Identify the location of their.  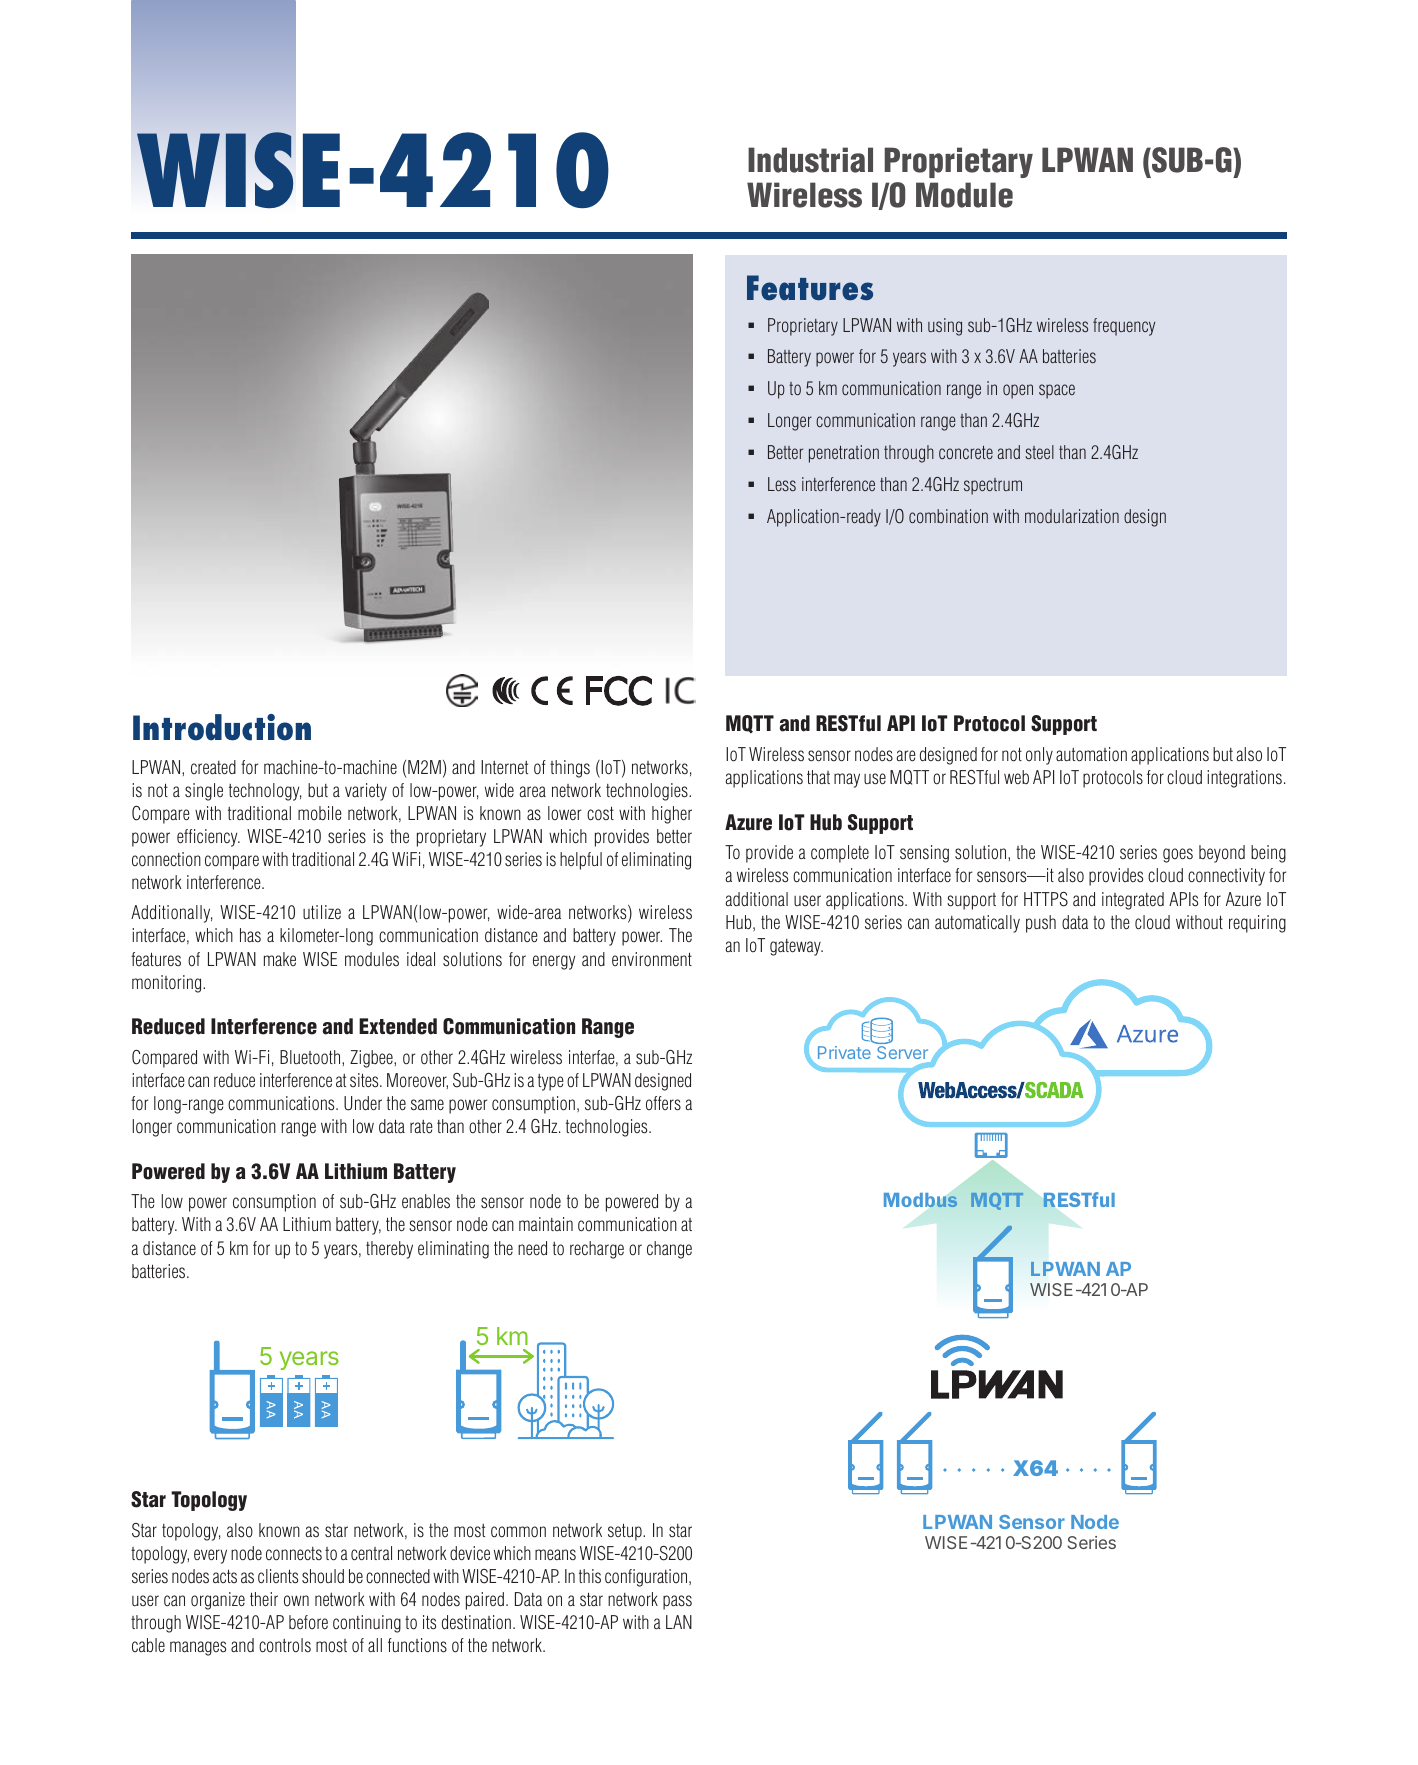
(264, 1599).
